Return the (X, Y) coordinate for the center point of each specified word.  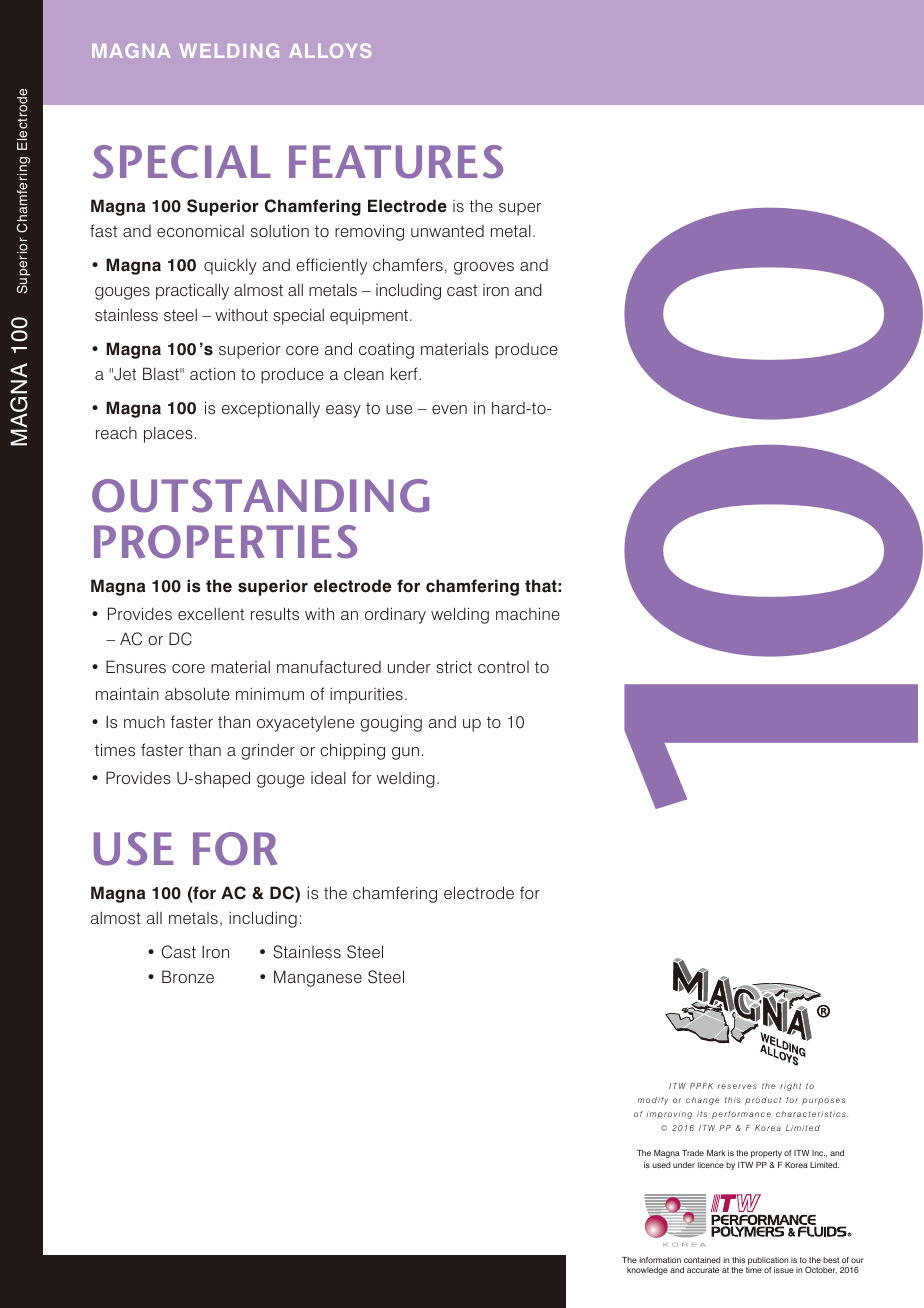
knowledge (647, 1271)
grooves (484, 268)
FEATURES (396, 162)
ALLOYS (330, 50)
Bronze (188, 976)
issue (784, 1270)
